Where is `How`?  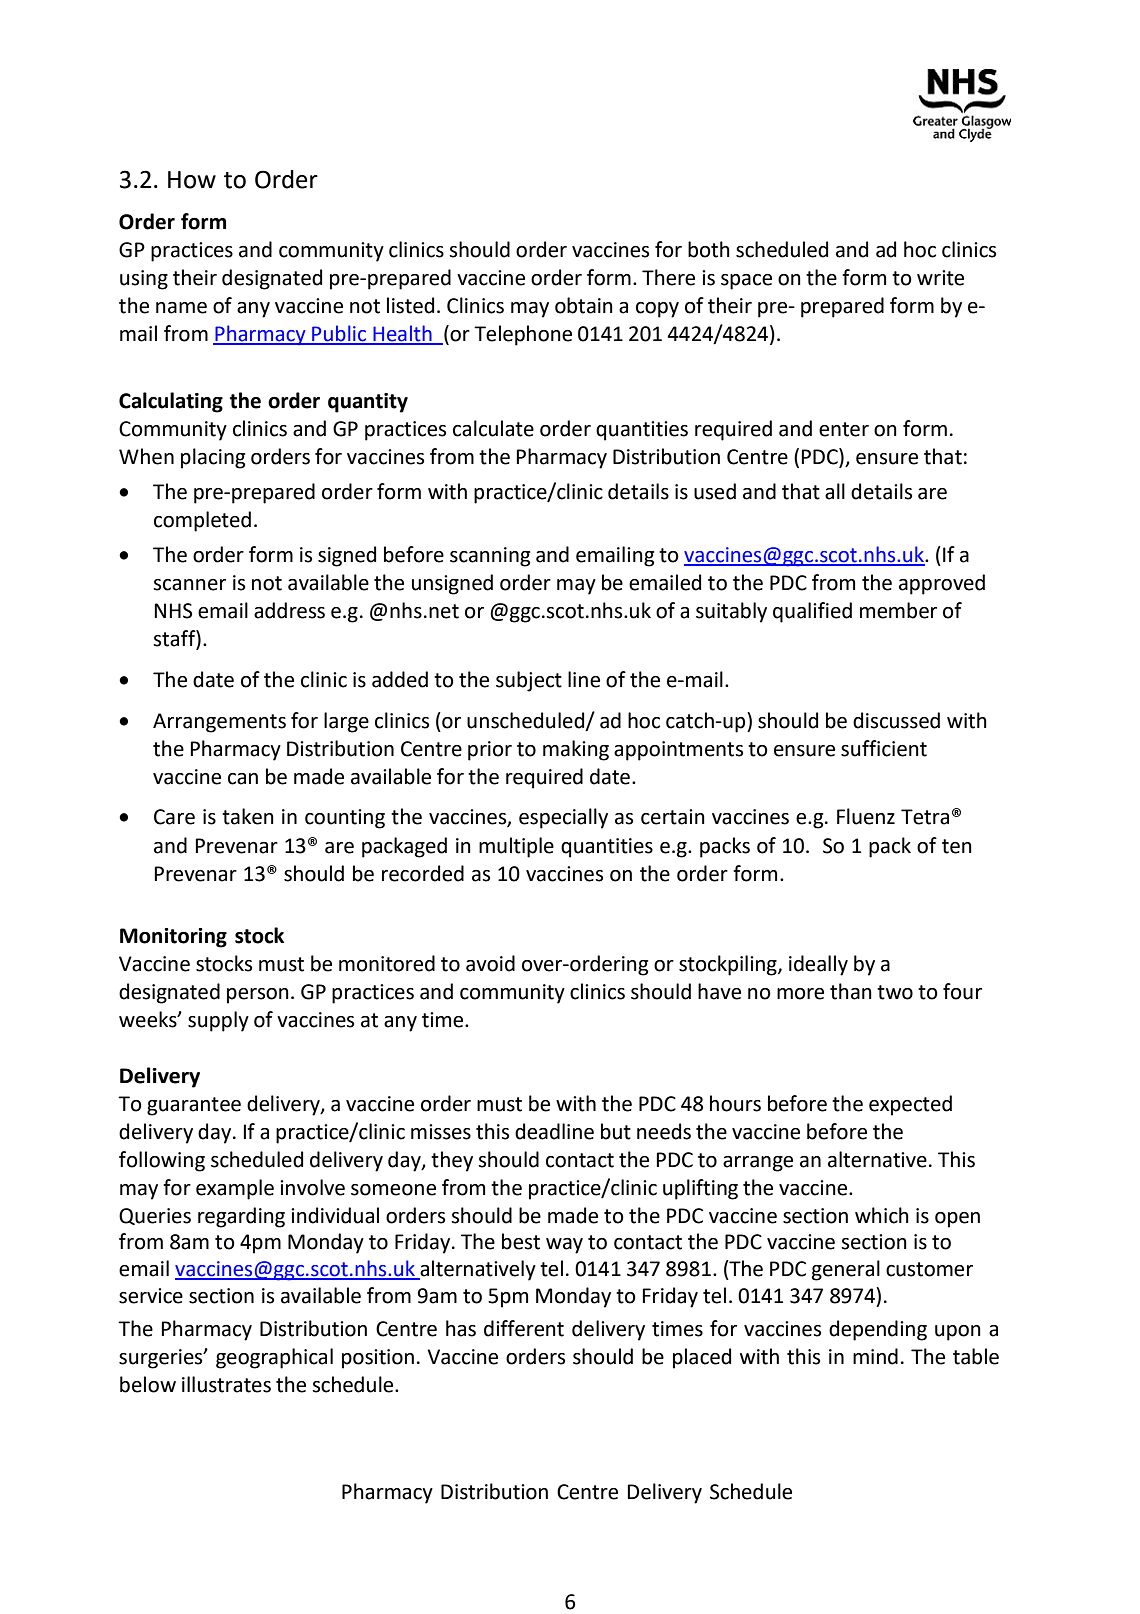
How is located at coordinates (192, 180).
